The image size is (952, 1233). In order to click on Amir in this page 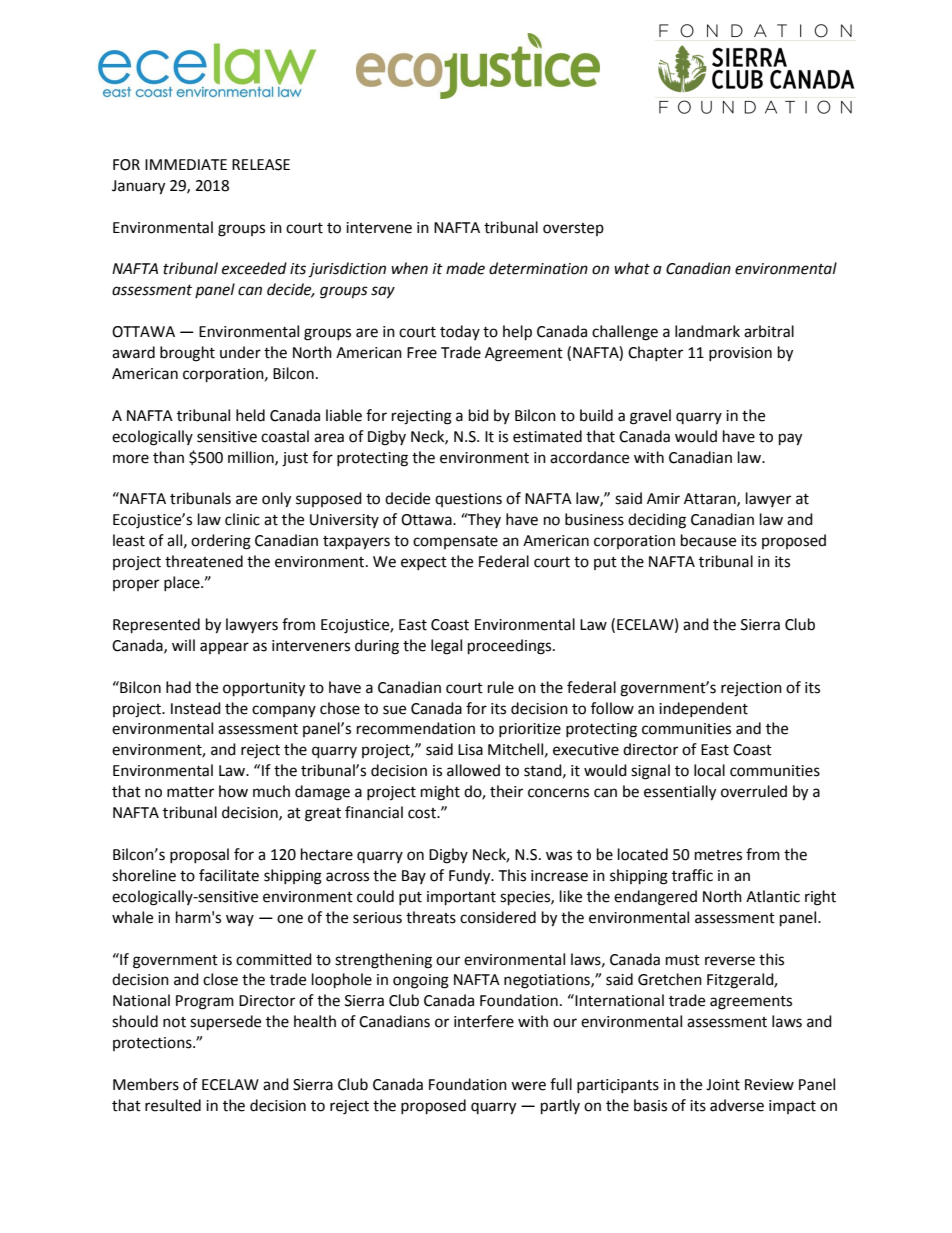, I will do `click(663, 498)`.
